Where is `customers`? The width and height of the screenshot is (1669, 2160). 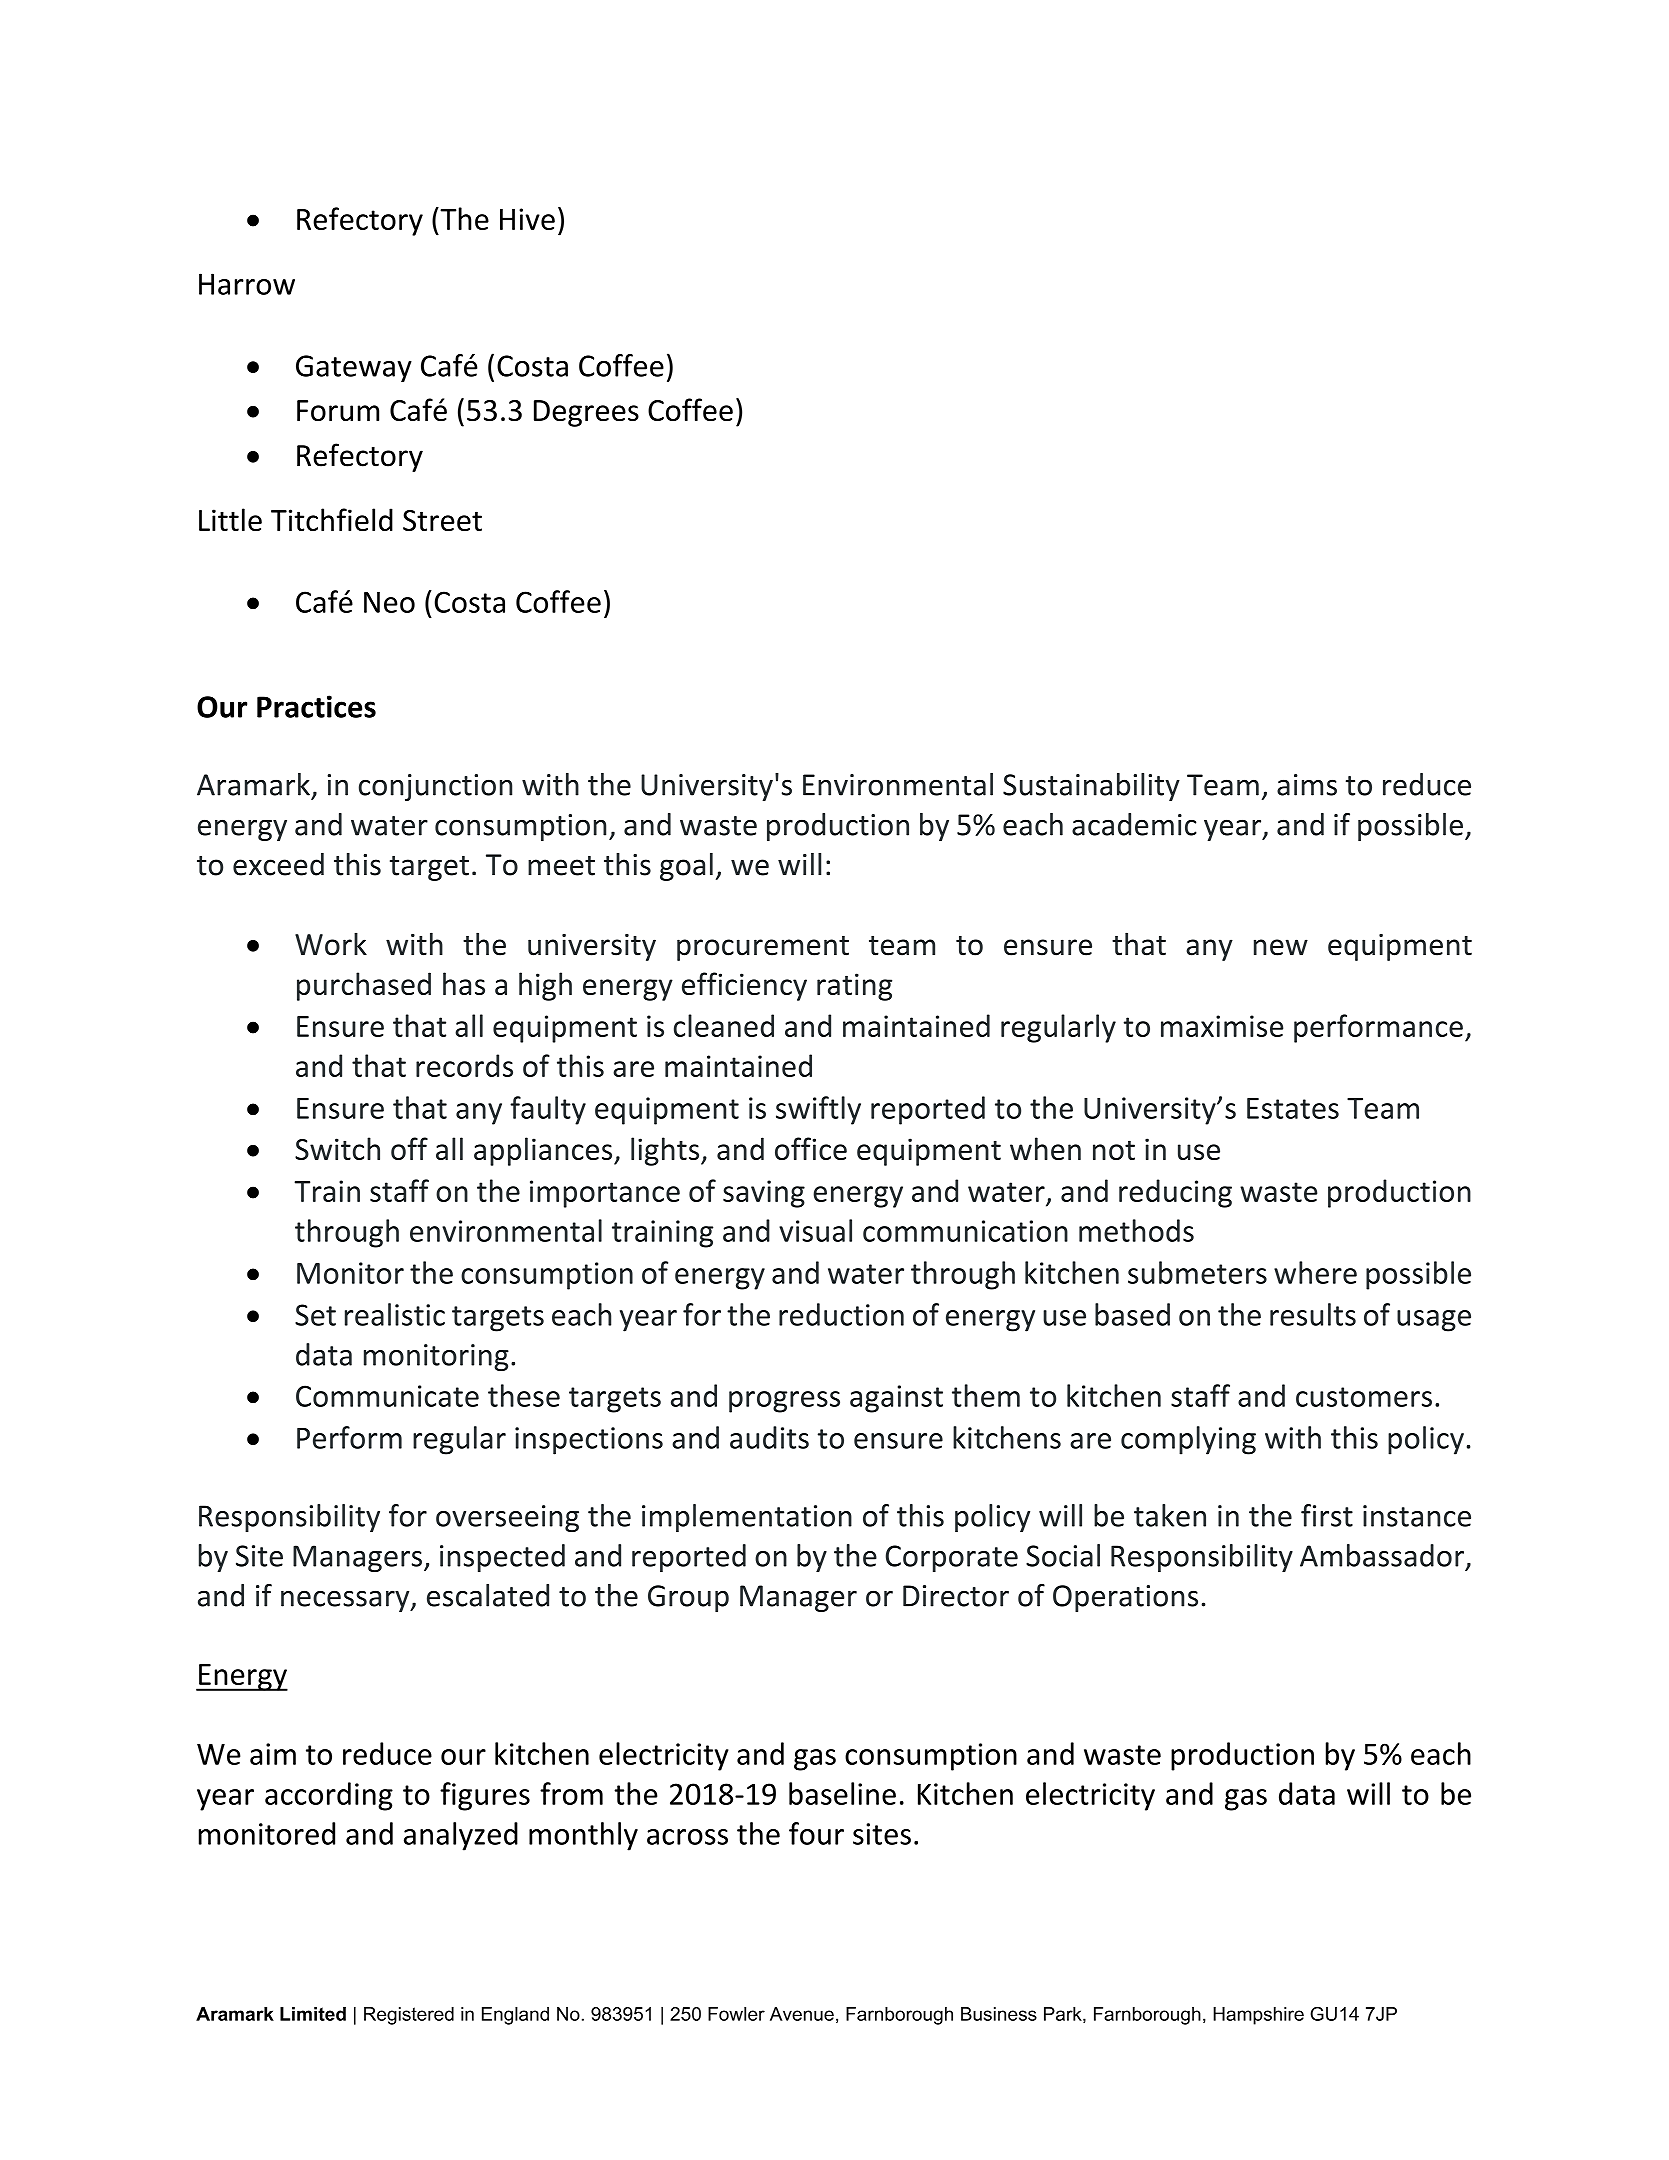 customers is located at coordinates (1364, 1397).
